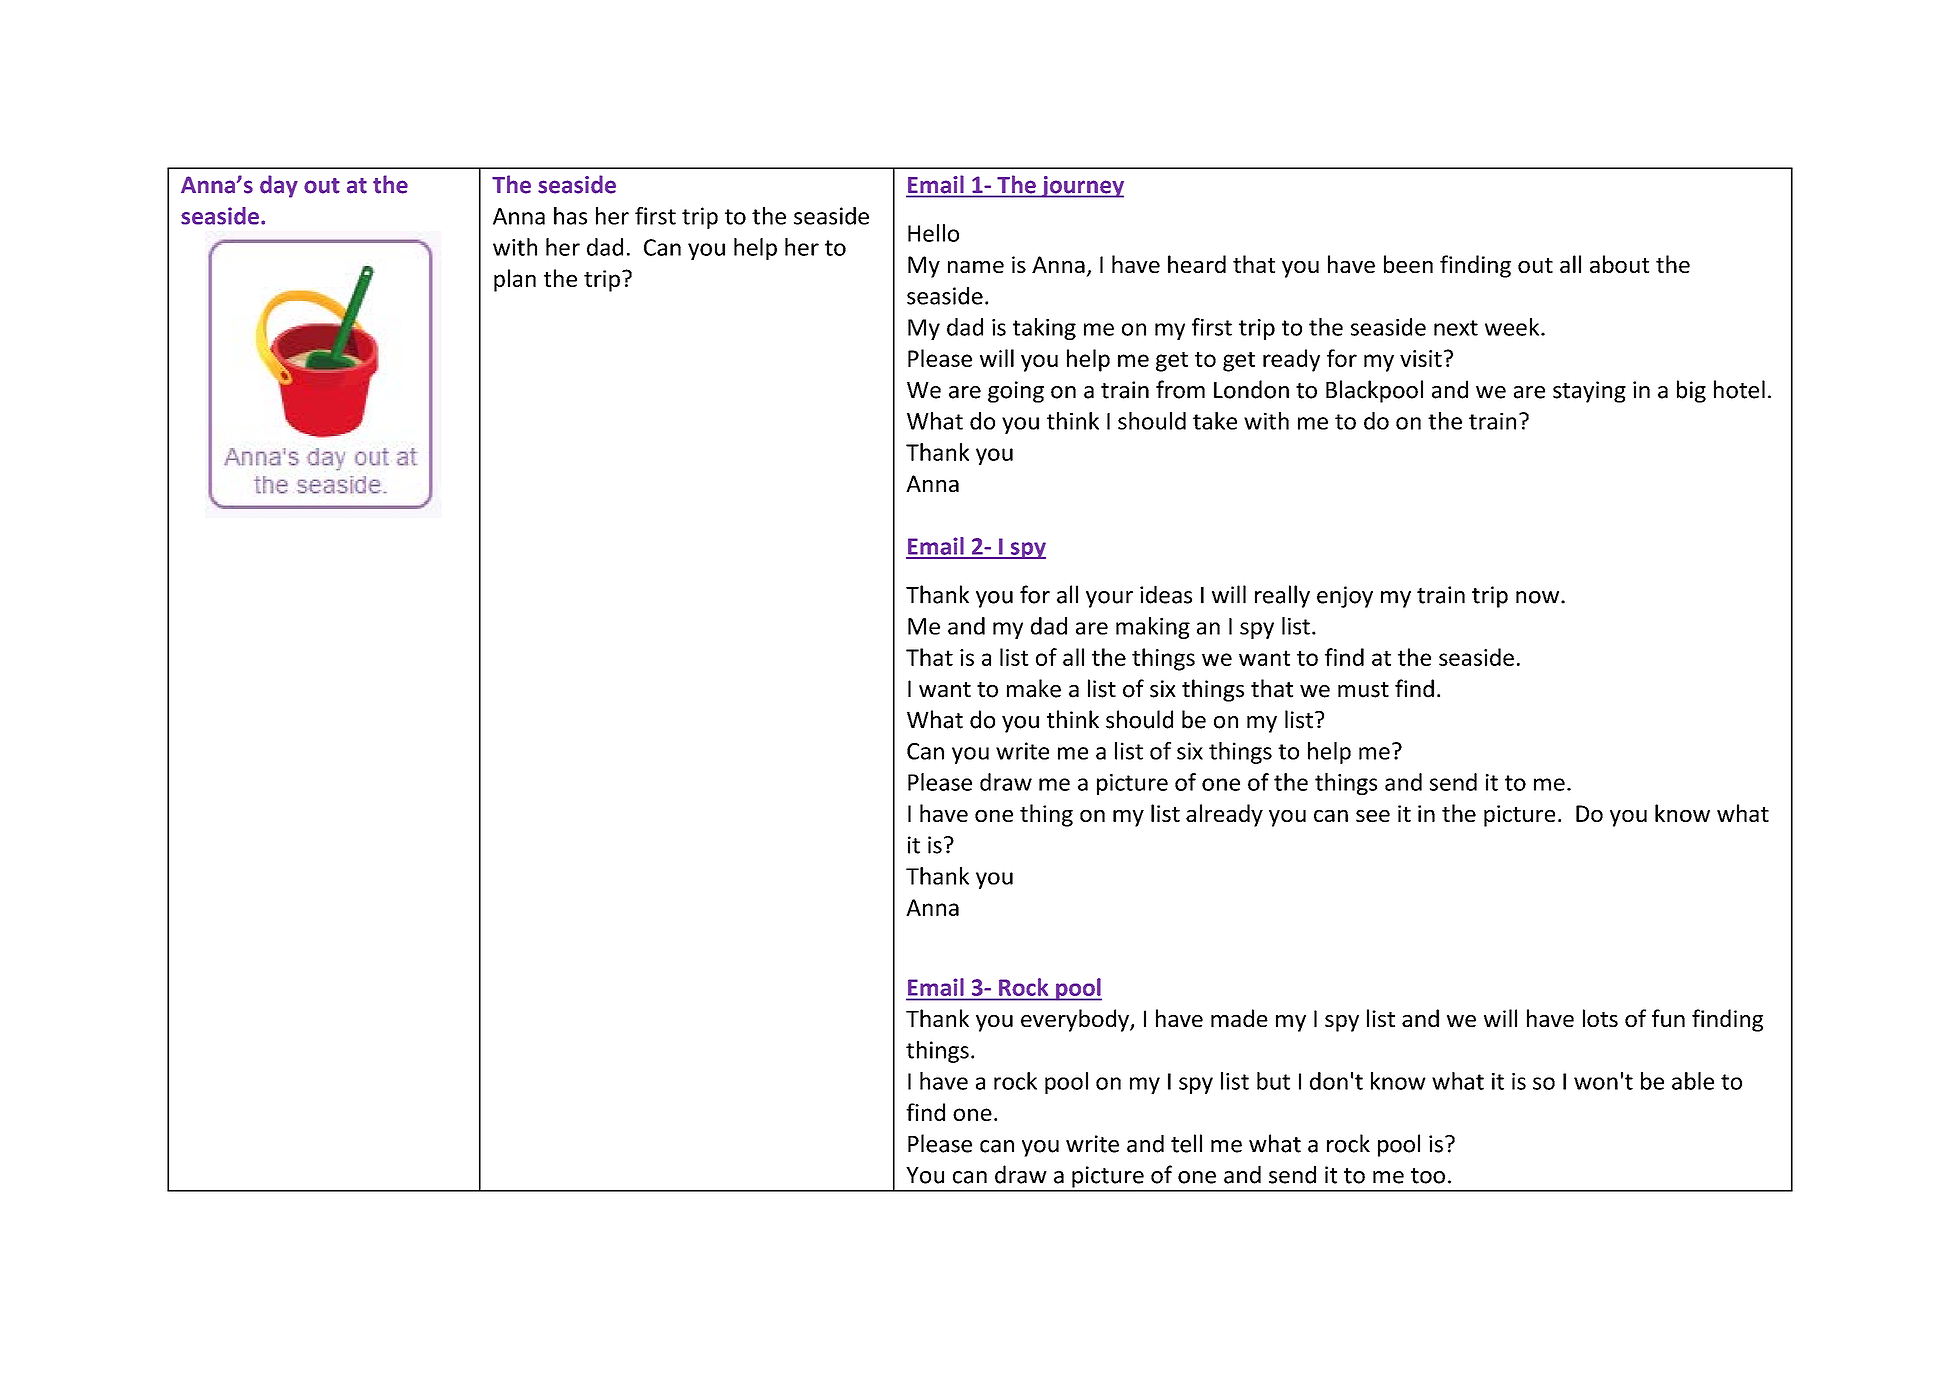 This image has height=1386, width=1960. I want to click on make, so click(1034, 688).
